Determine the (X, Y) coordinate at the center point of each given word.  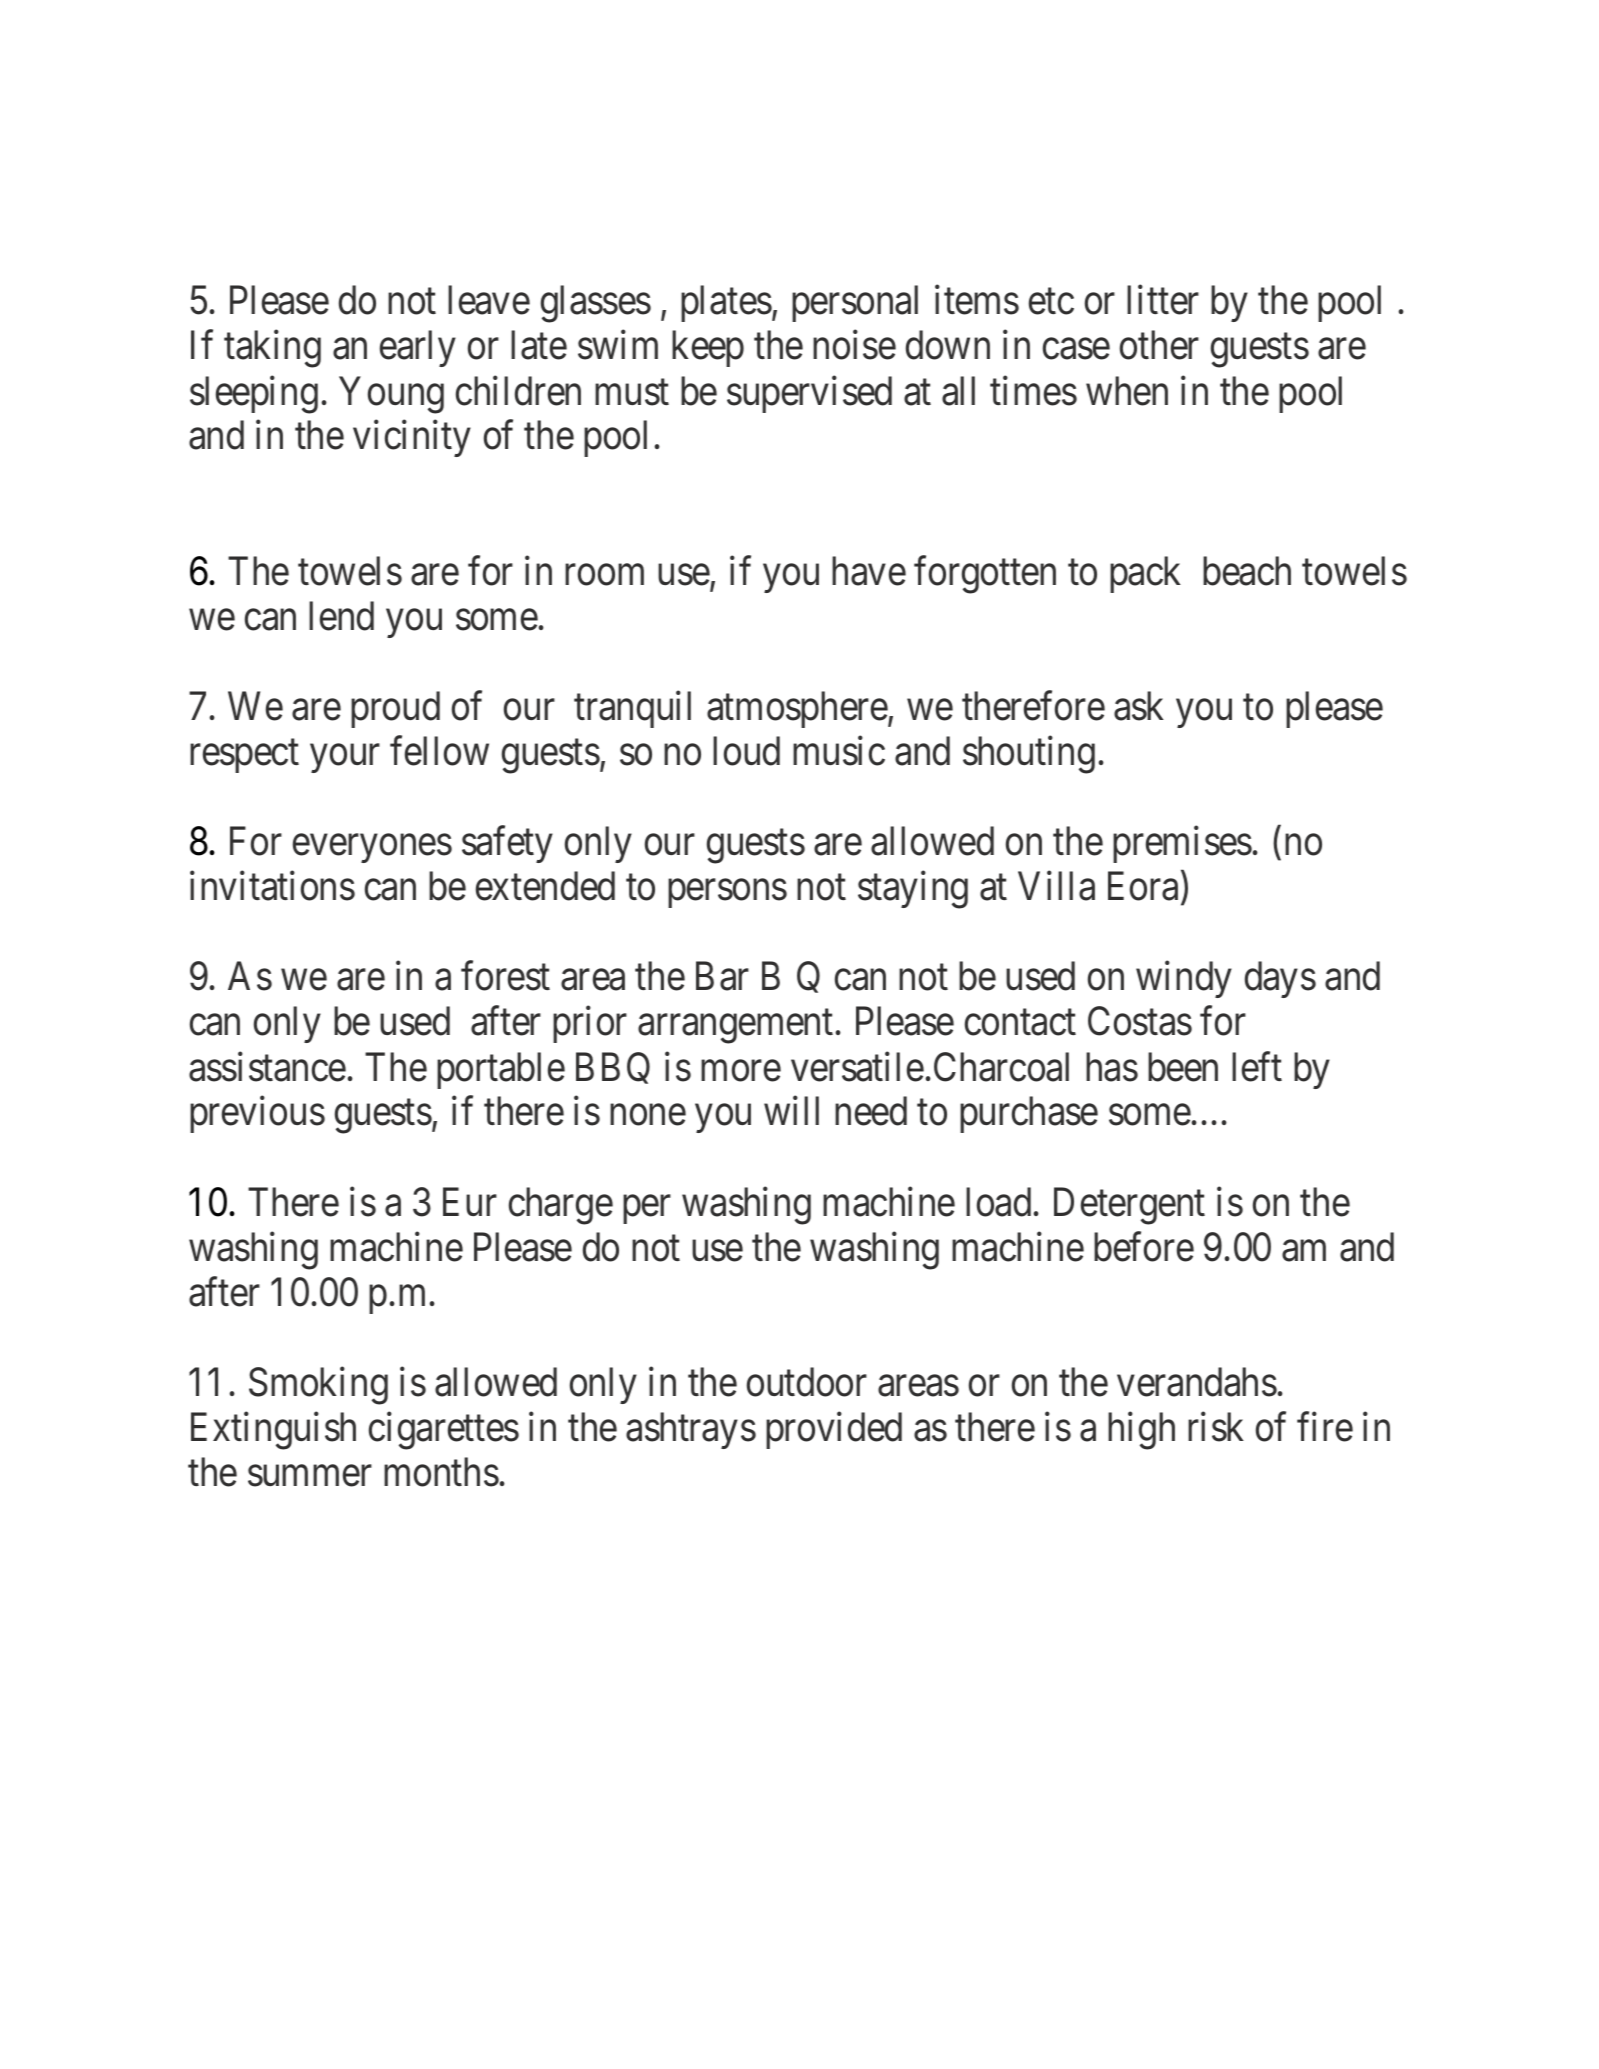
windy (1184, 980)
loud (746, 751)
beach (1247, 571)
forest (505, 976)
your (345, 759)
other (1159, 345)
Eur (470, 1202)
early (418, 349)
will (791, 1111)
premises (1182, 844)
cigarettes (444, 1431)
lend (341, 616)
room (604, 575)
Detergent (1129, 1206)
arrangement (735, 1027)
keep (708, 349)
